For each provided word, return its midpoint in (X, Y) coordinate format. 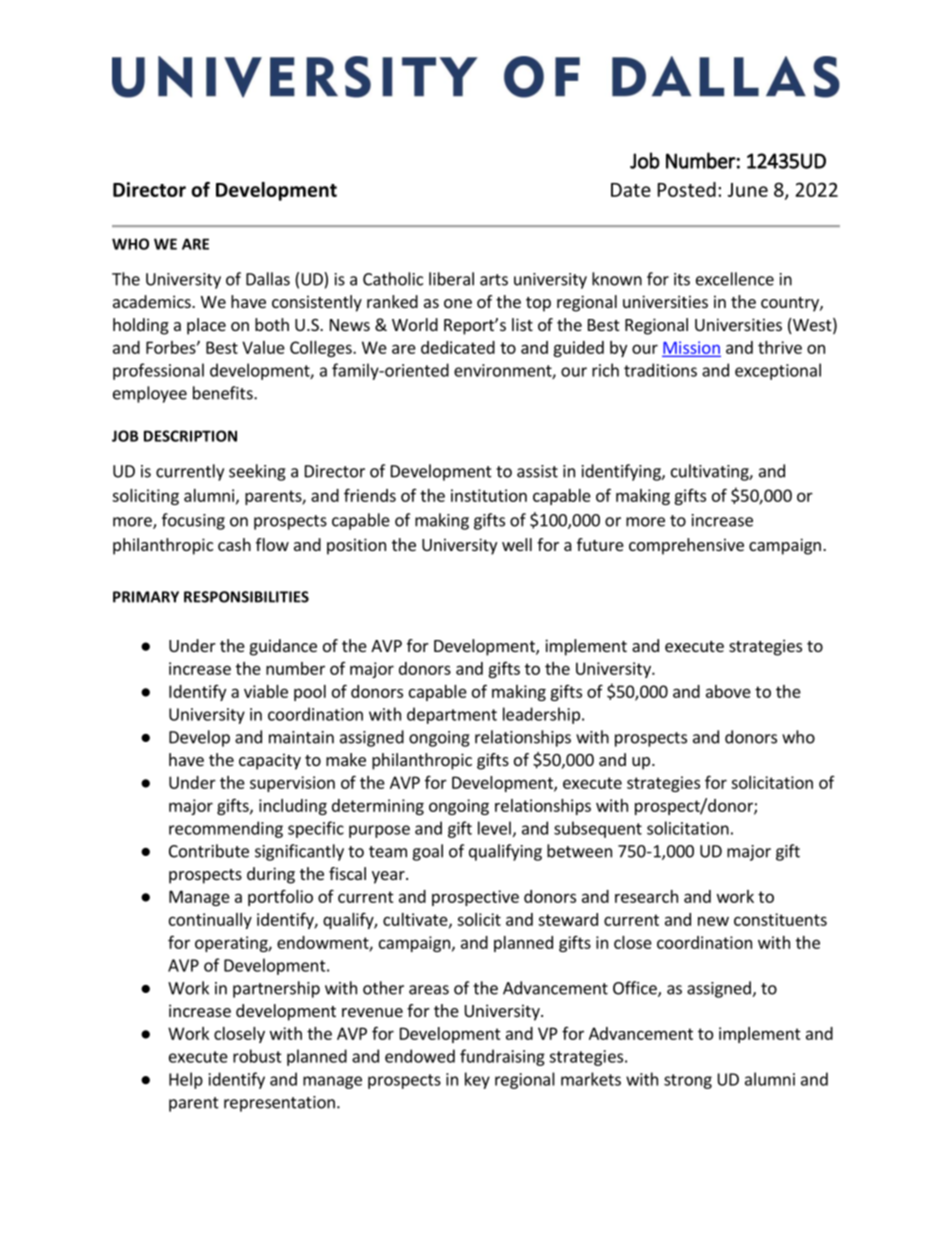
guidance (283, 647)
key (477, 1080)
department (452, 715)
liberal (451, 279)
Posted (687, 189)
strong (688, 1081)
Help (186, 1080)
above (728, 691)
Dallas (268, 279)
